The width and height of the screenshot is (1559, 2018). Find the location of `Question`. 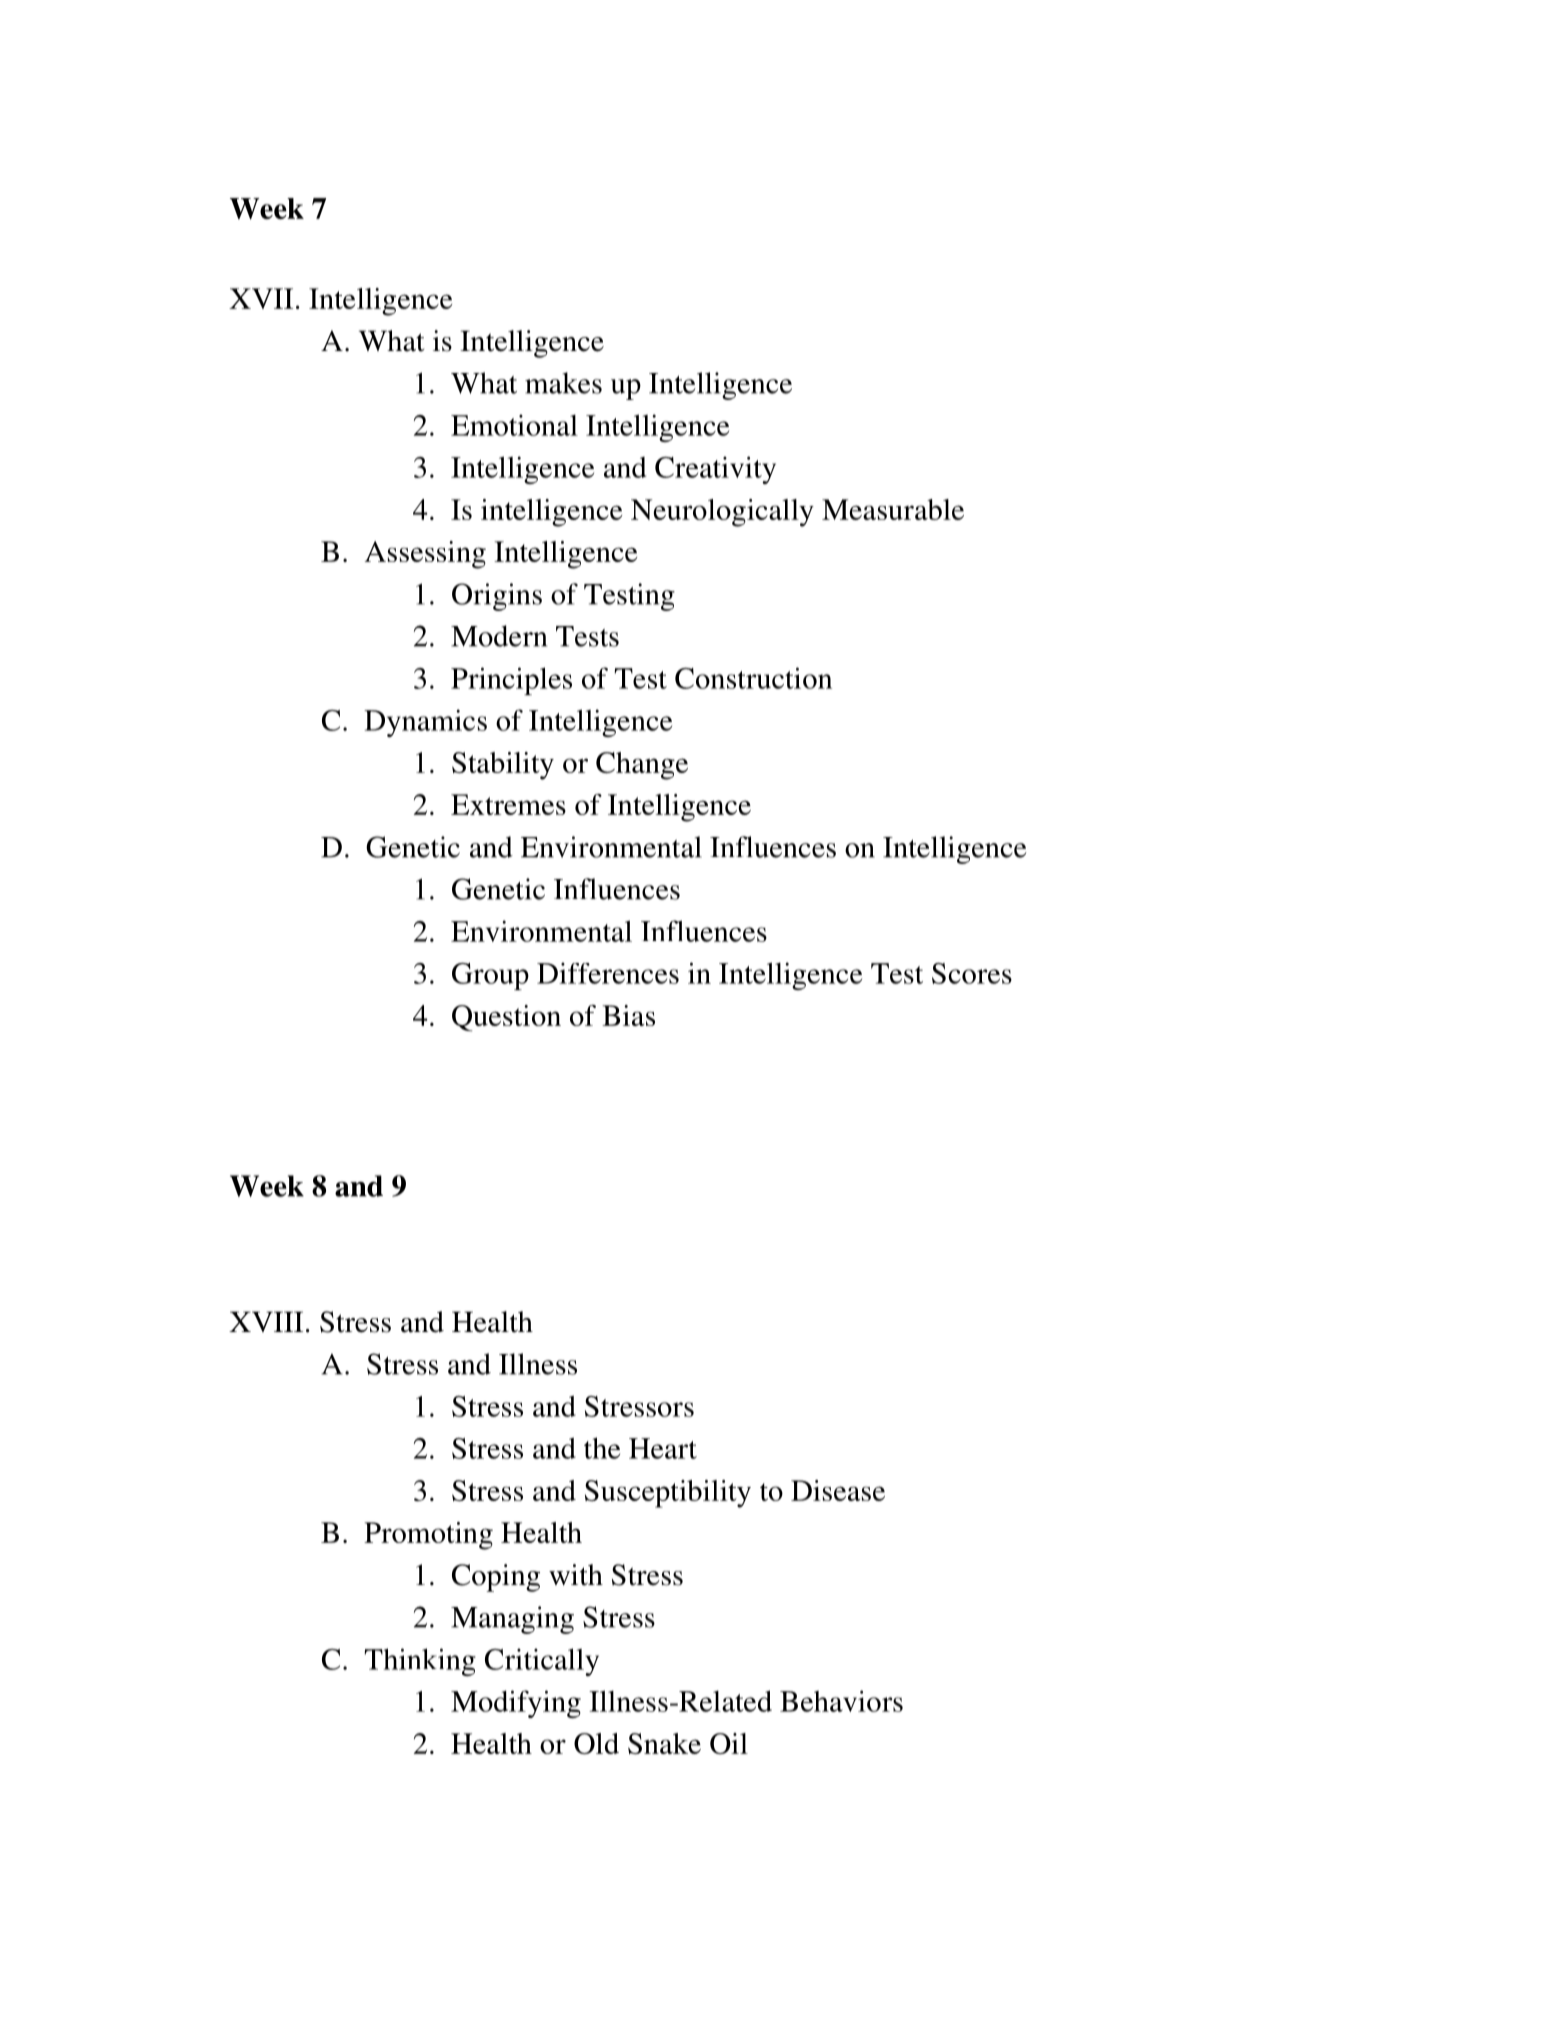

Question is located at coordinates (506, 1018).
